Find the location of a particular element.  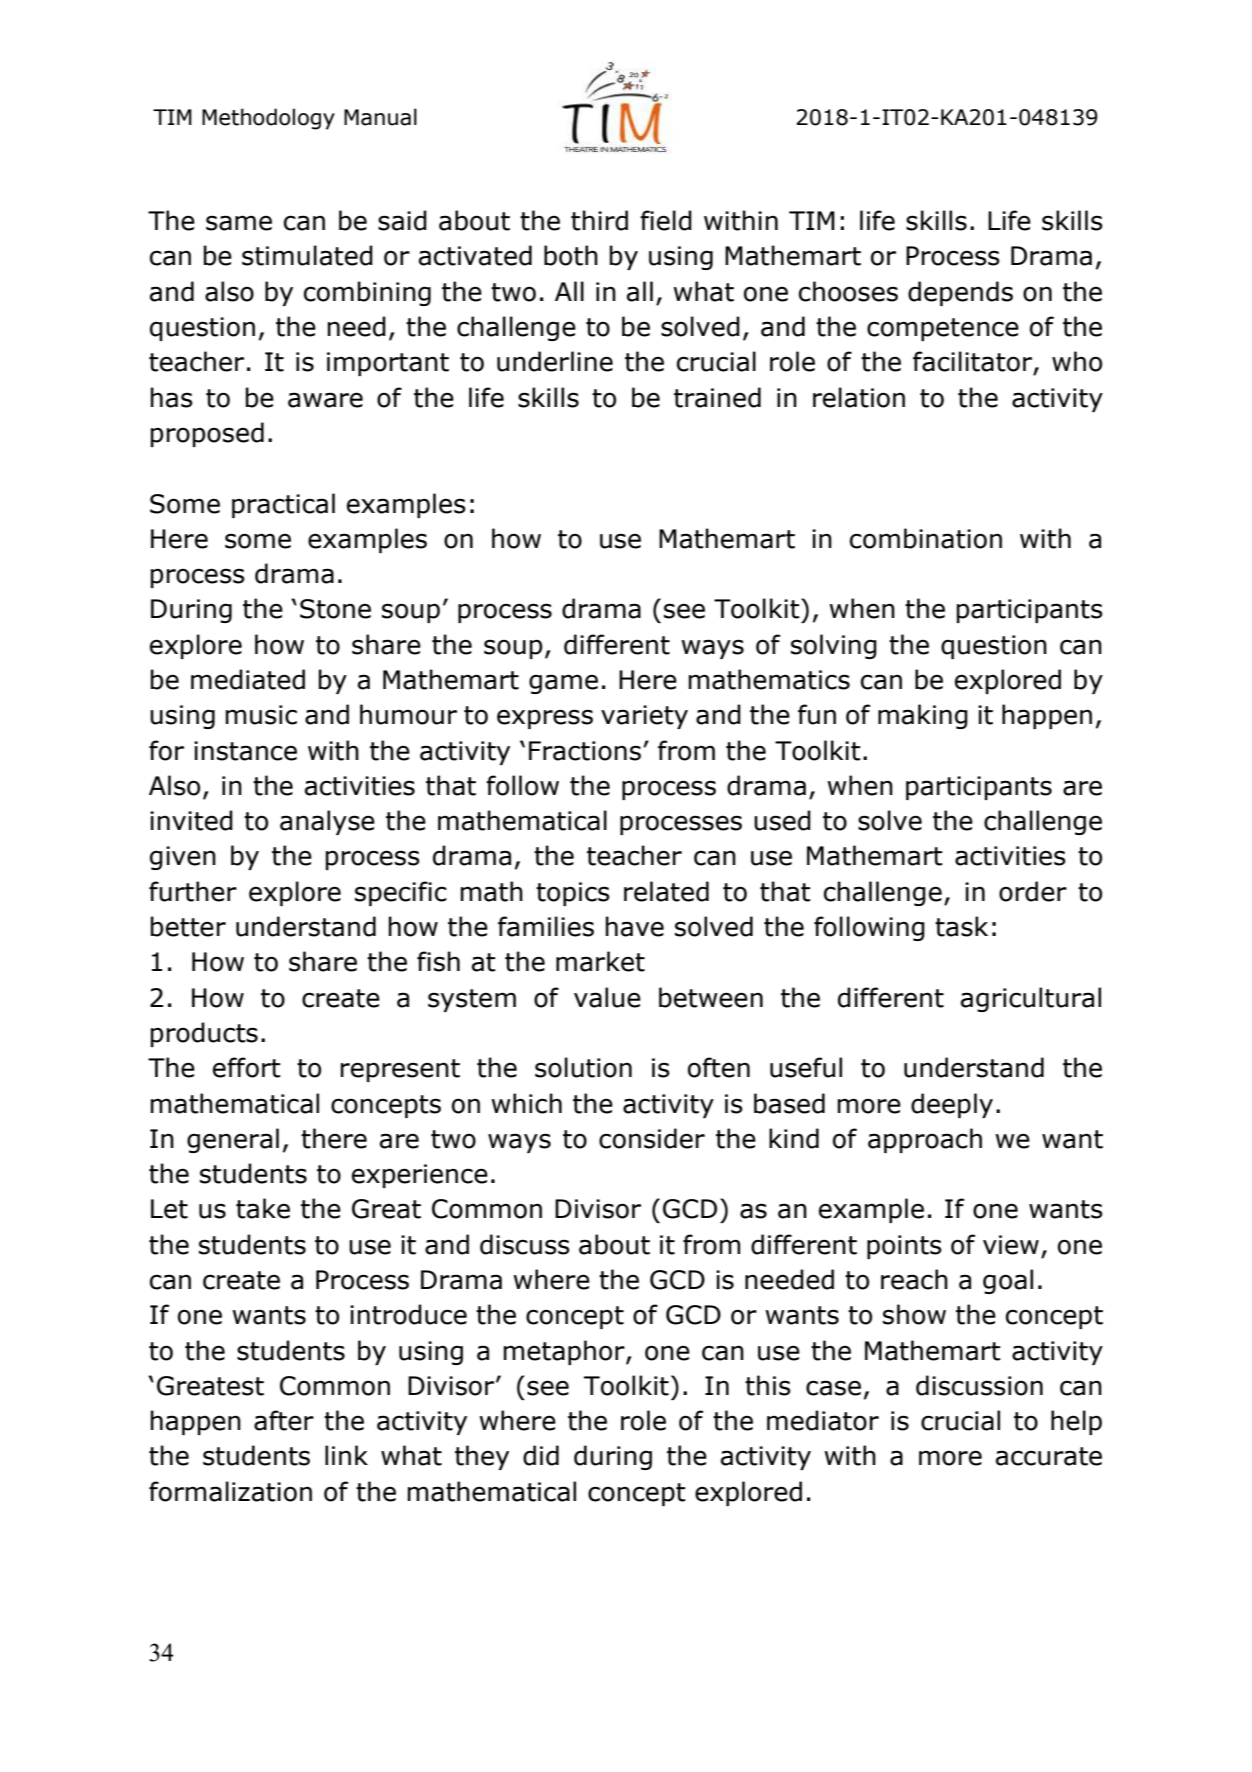

Stone is located at coordinates (335, 609).
